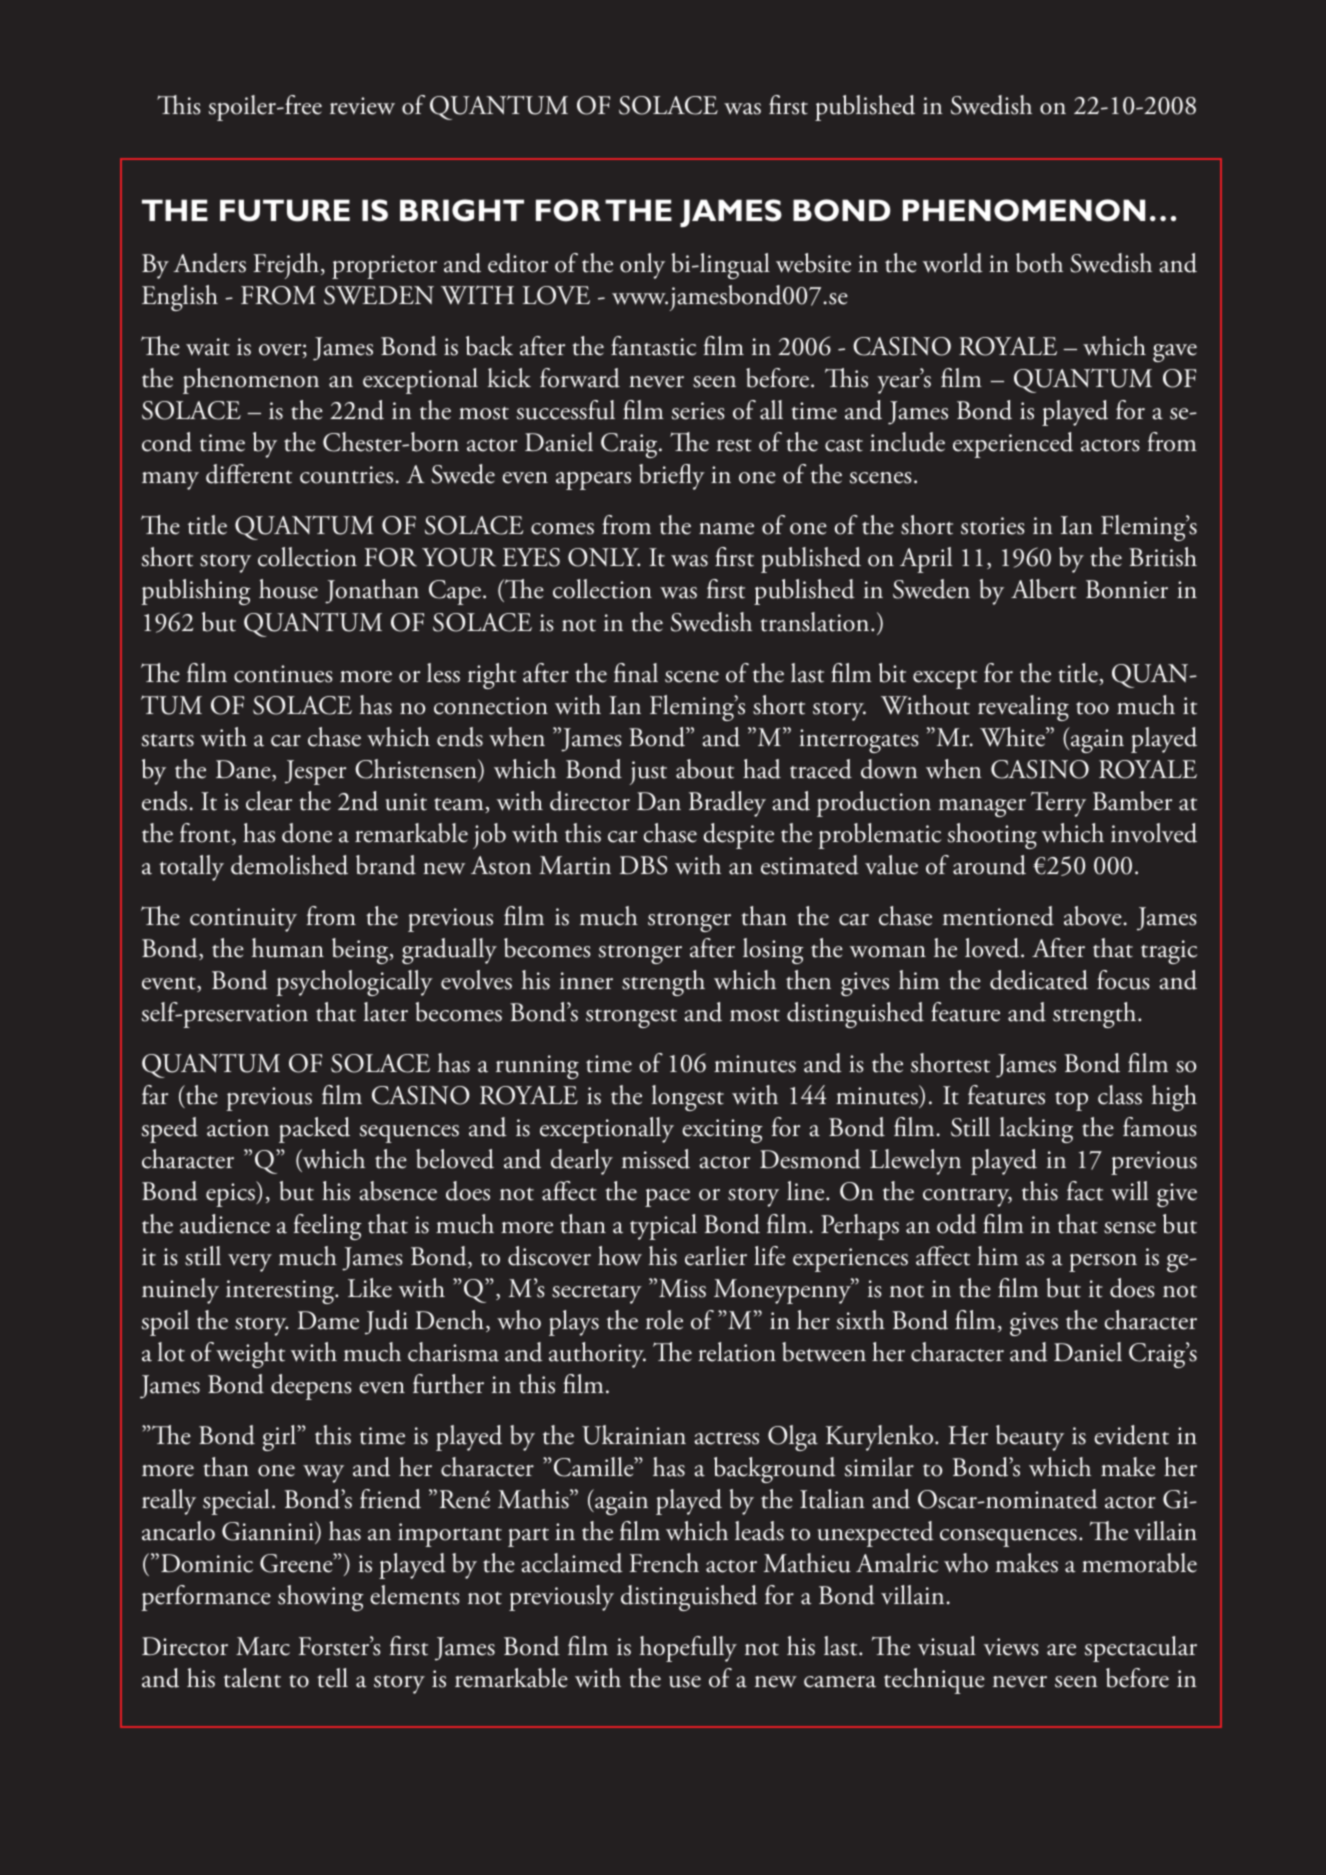 This page has height=1875, width=1326. I want to click on Marc, so click(263, 1646).
